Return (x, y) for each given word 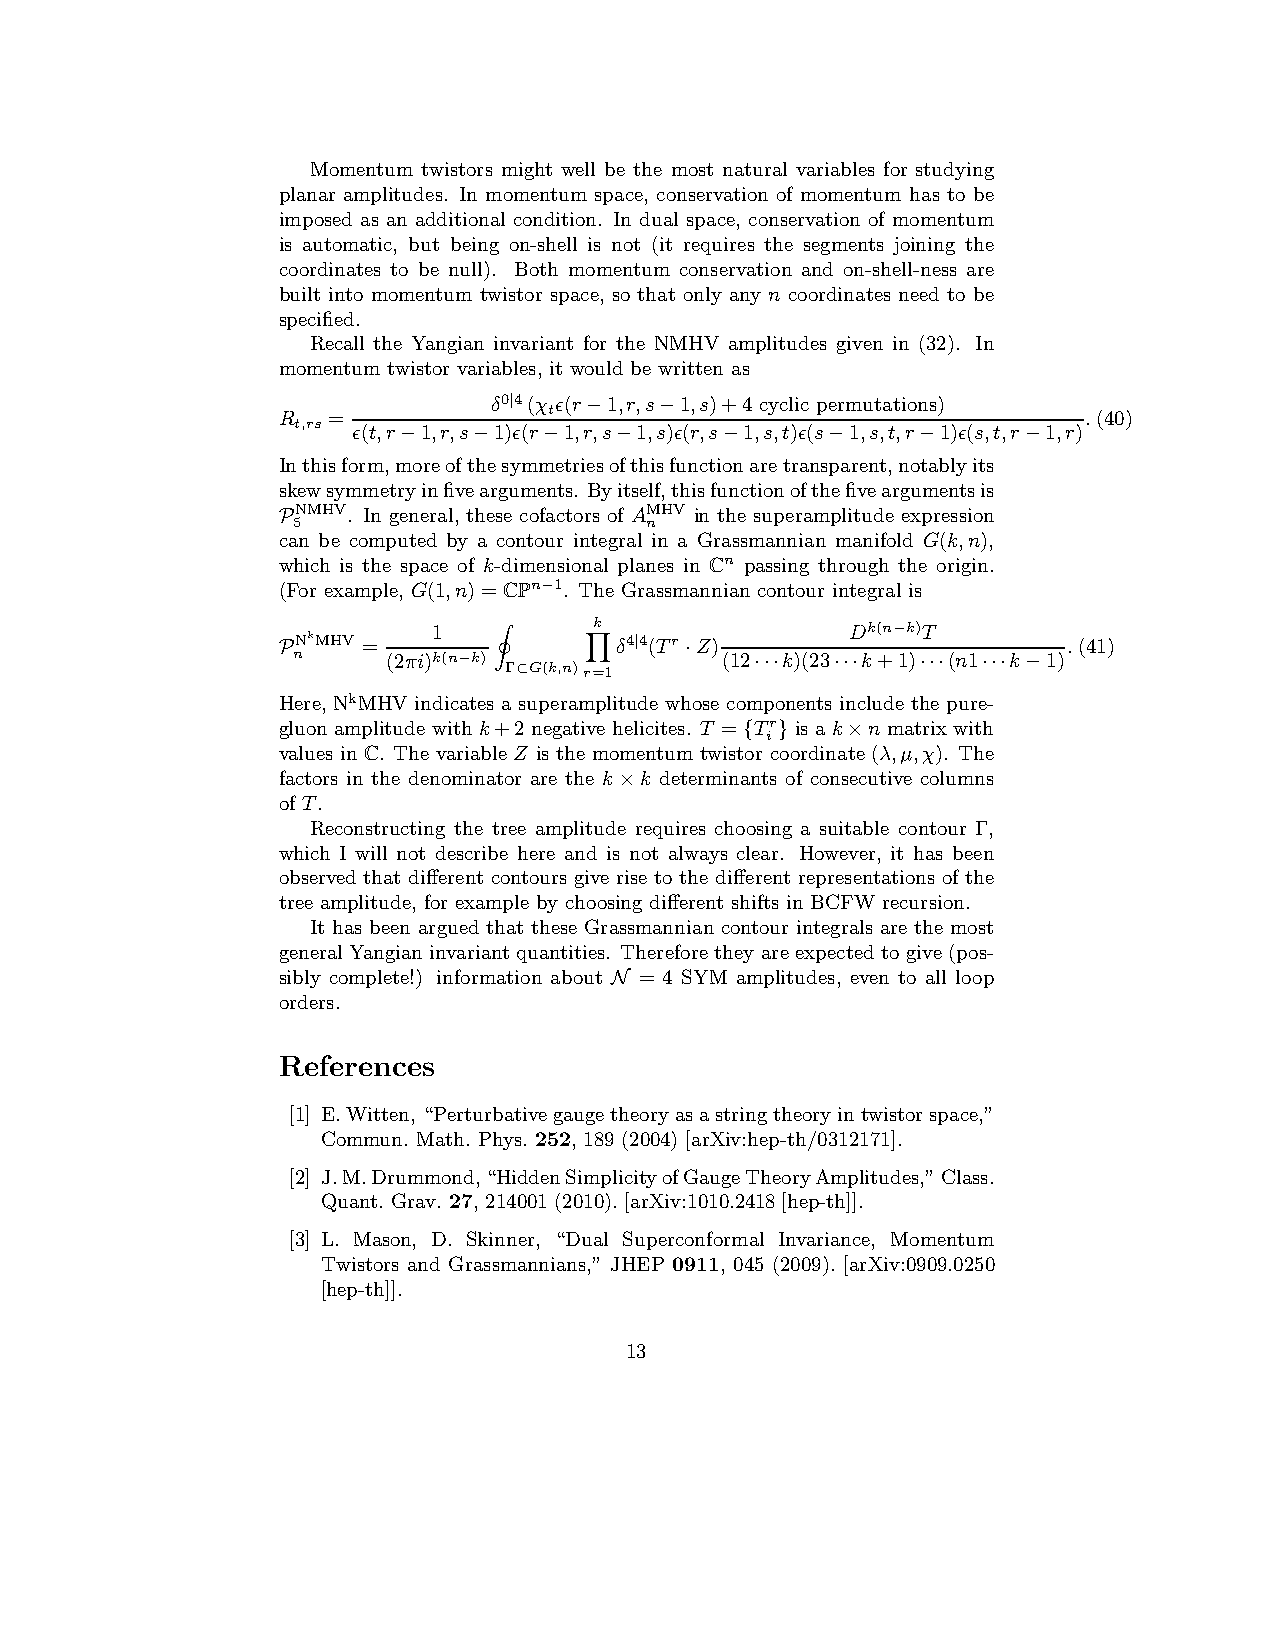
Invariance (826, 1239)
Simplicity (611, 1178)
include (872, 703)
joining (924, 246)
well (578, 169)
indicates (454, 703)
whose (692, 703)
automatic (349, 244)
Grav (414, 1200)
